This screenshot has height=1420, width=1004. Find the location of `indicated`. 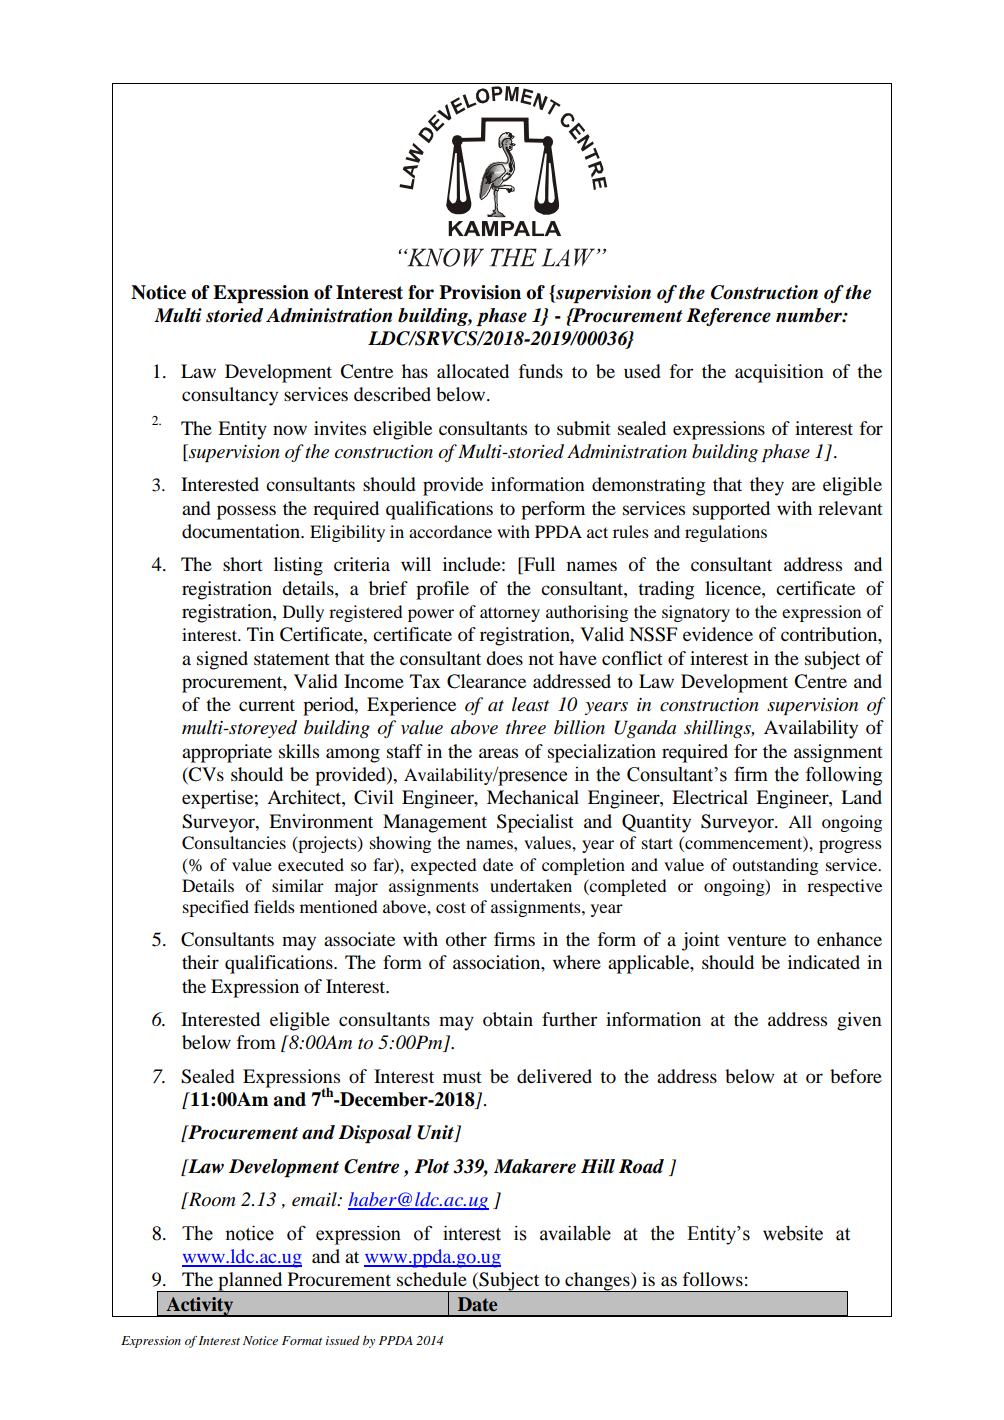

indicated is located at coordinates (824, 962).
